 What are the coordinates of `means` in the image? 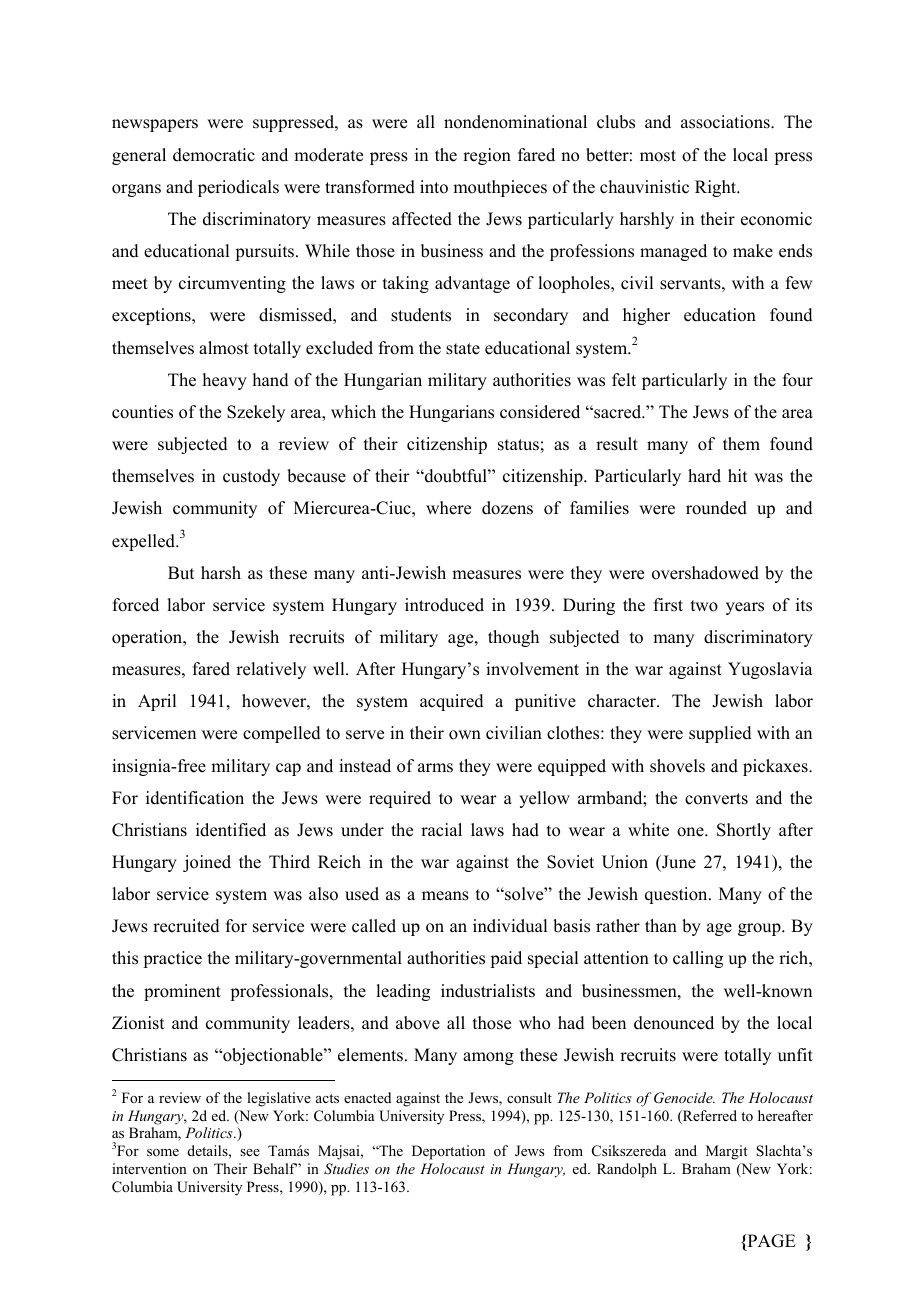 It's located at (445, 896).
